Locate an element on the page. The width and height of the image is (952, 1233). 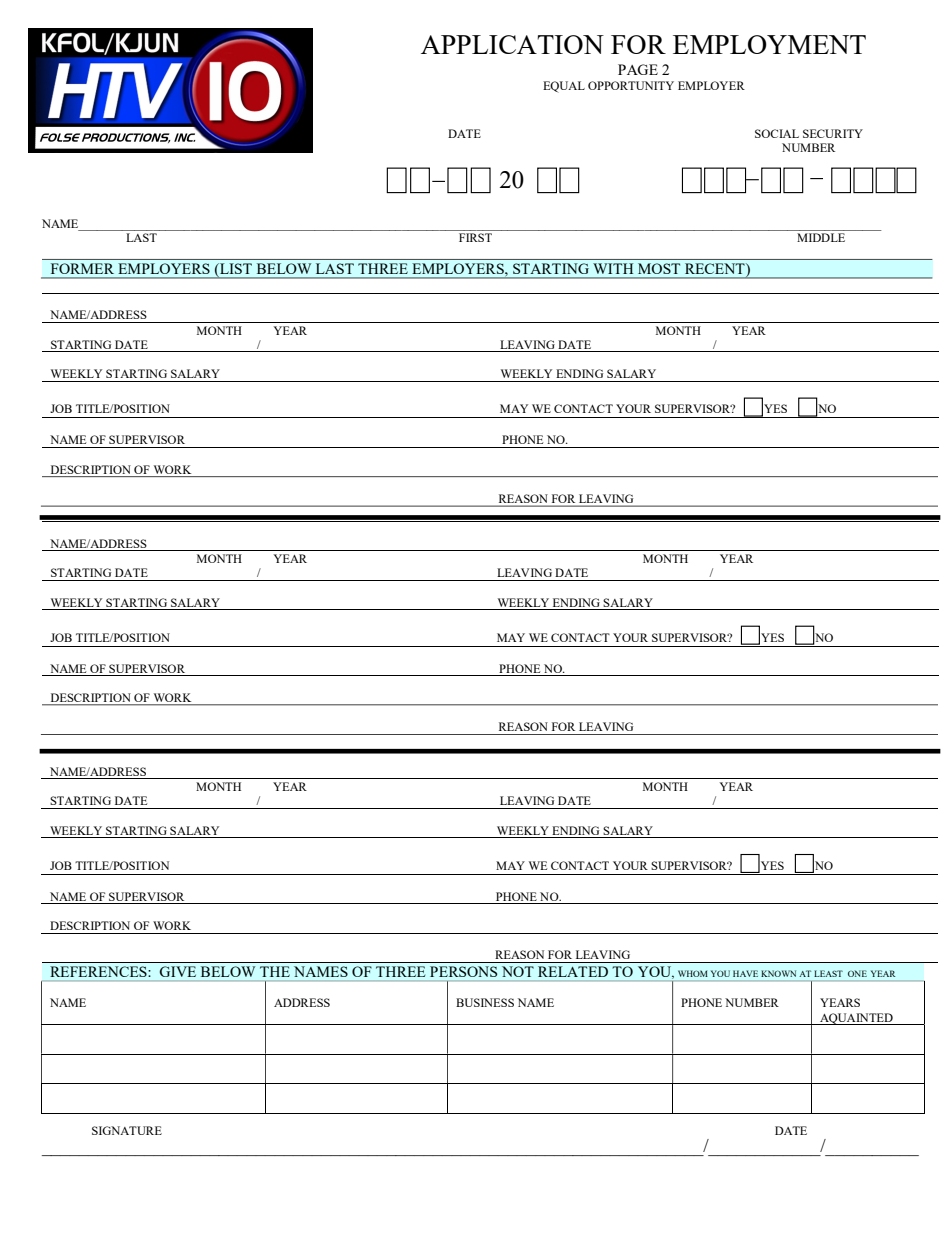
FIRST is located at coordinates (475, 237).
